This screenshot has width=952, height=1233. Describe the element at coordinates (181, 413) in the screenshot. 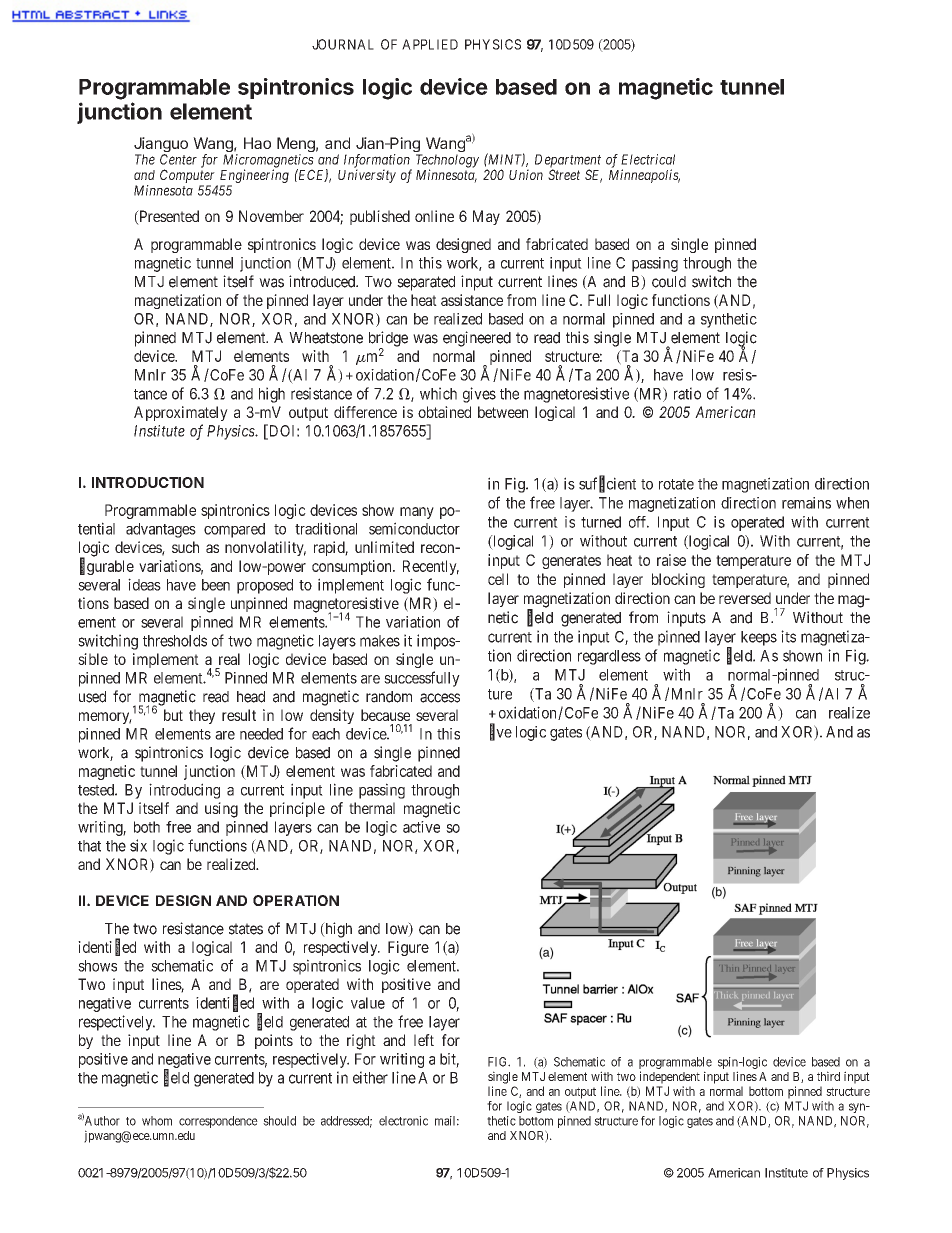

I see `Approximately` at that location.
